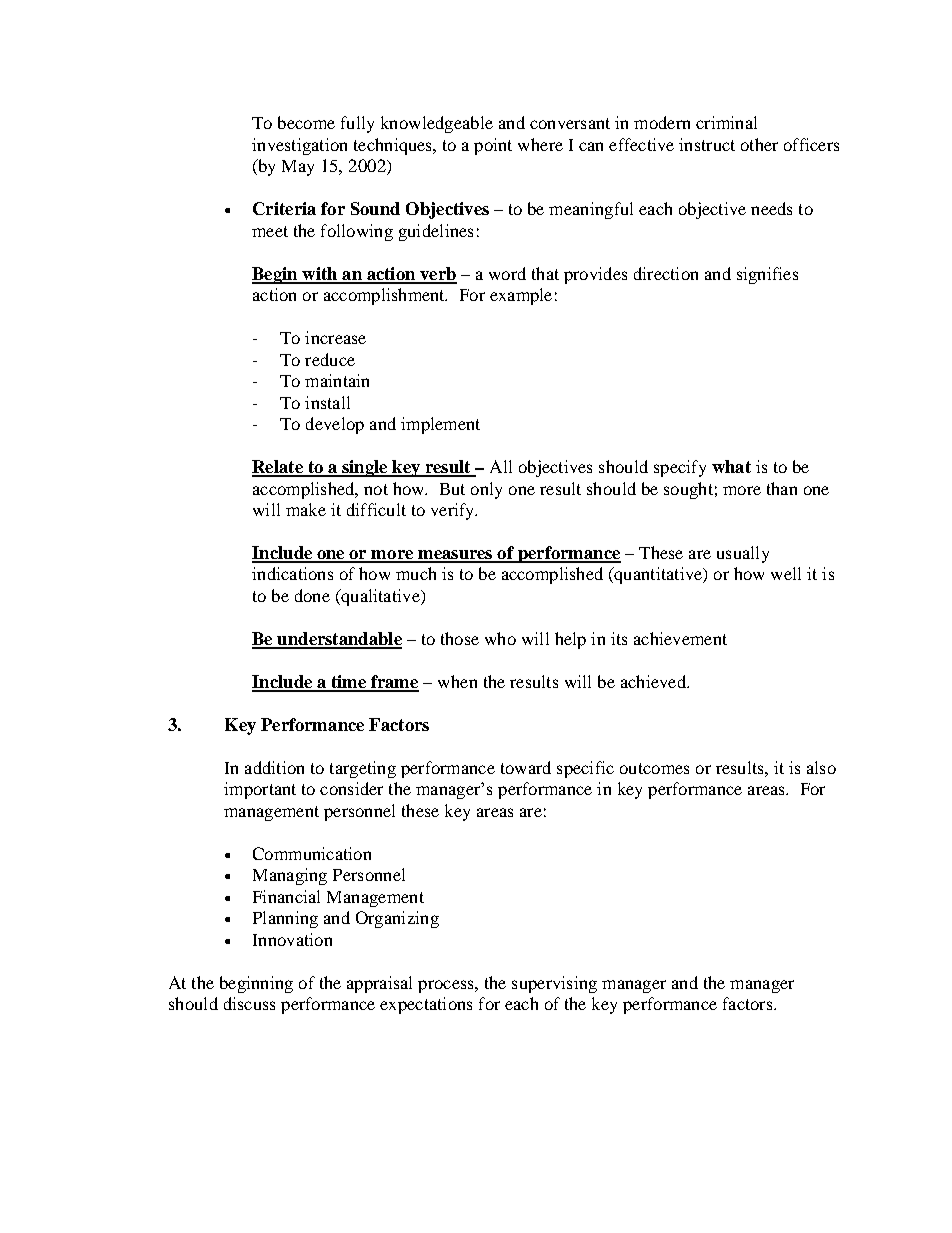  Describe the element at coordinates (292, 573) in the screenshot. I see `indications` at that location.
